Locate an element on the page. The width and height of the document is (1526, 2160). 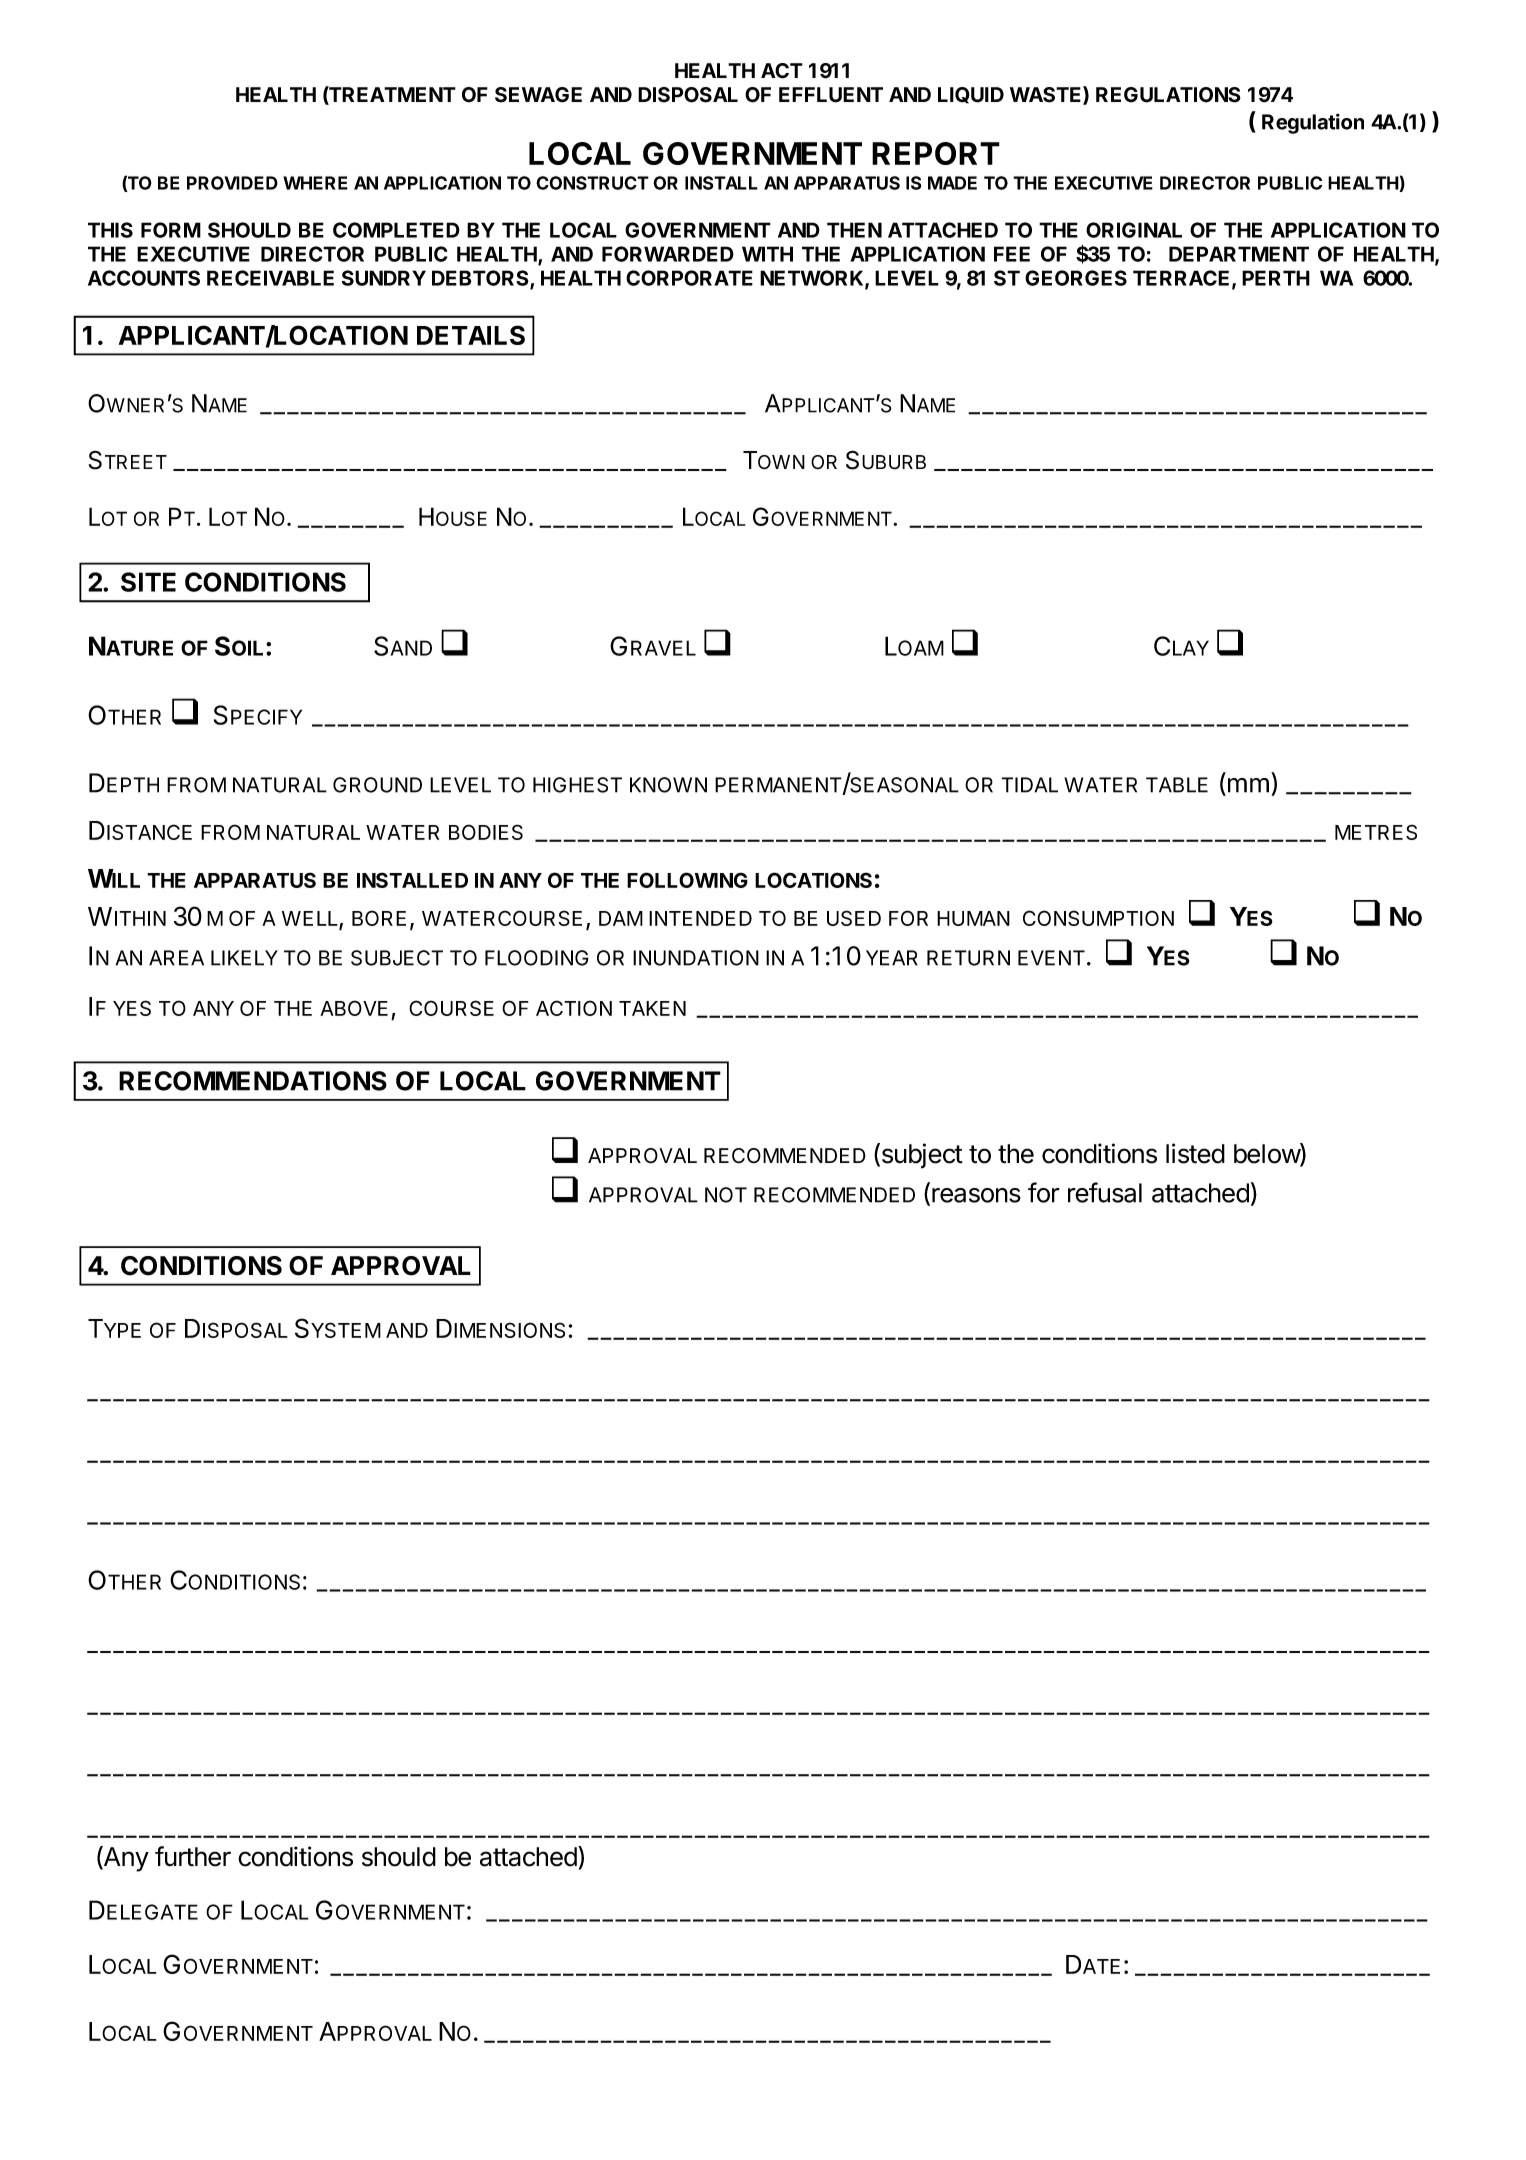
CONSUMPTION is located at coordinates (1098, 918).
